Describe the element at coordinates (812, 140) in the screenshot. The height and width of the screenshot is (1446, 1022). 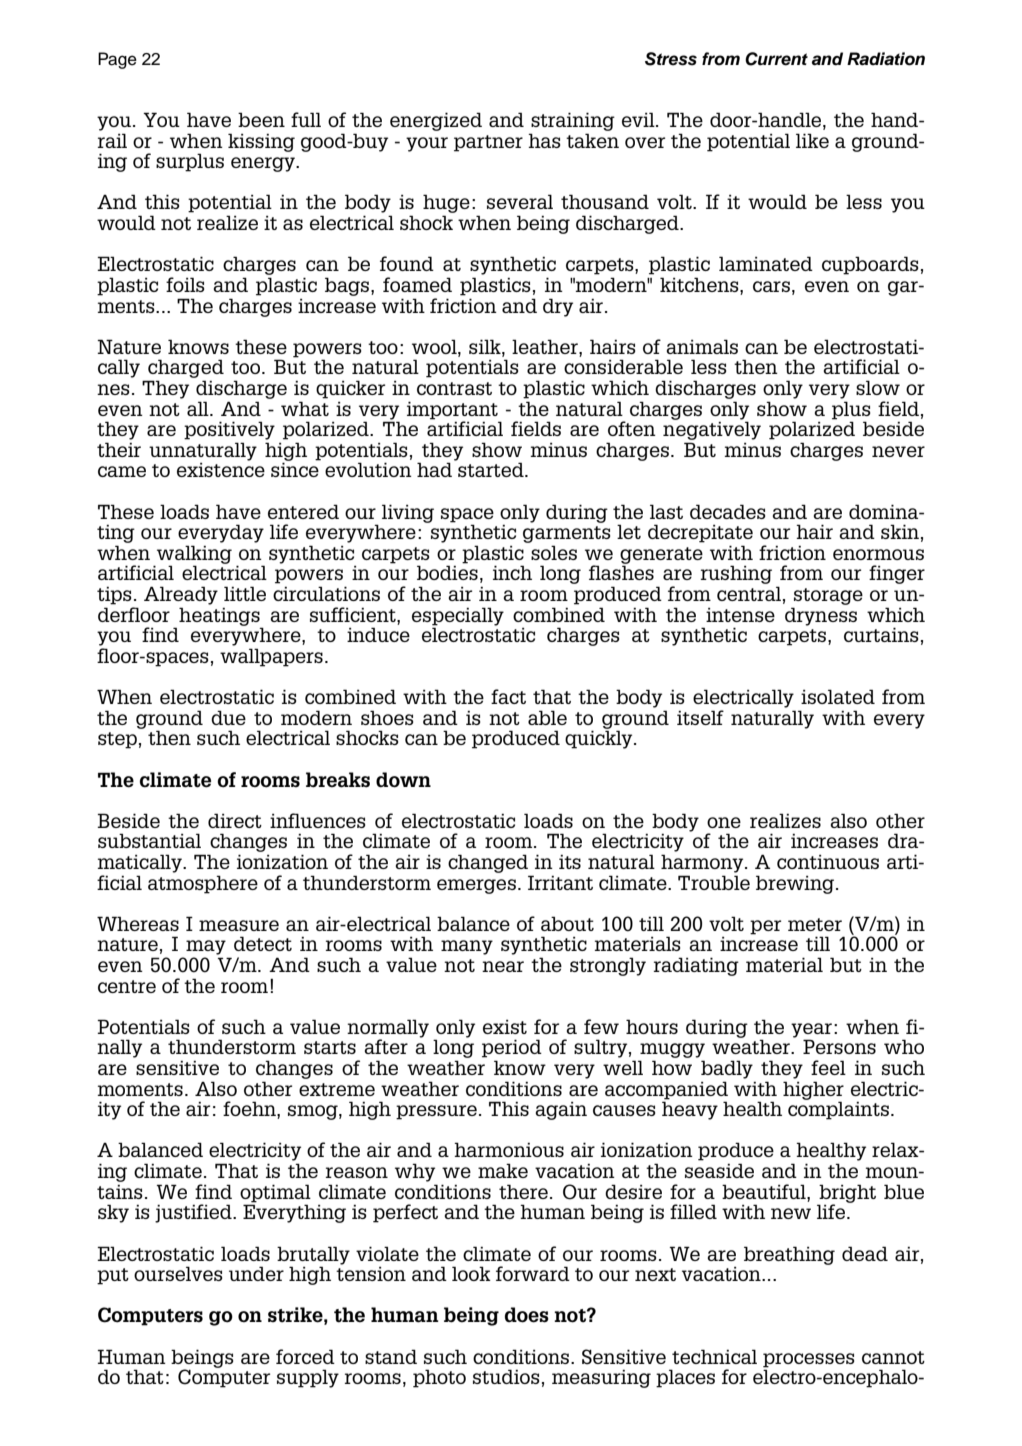
I see `like` at that location.
